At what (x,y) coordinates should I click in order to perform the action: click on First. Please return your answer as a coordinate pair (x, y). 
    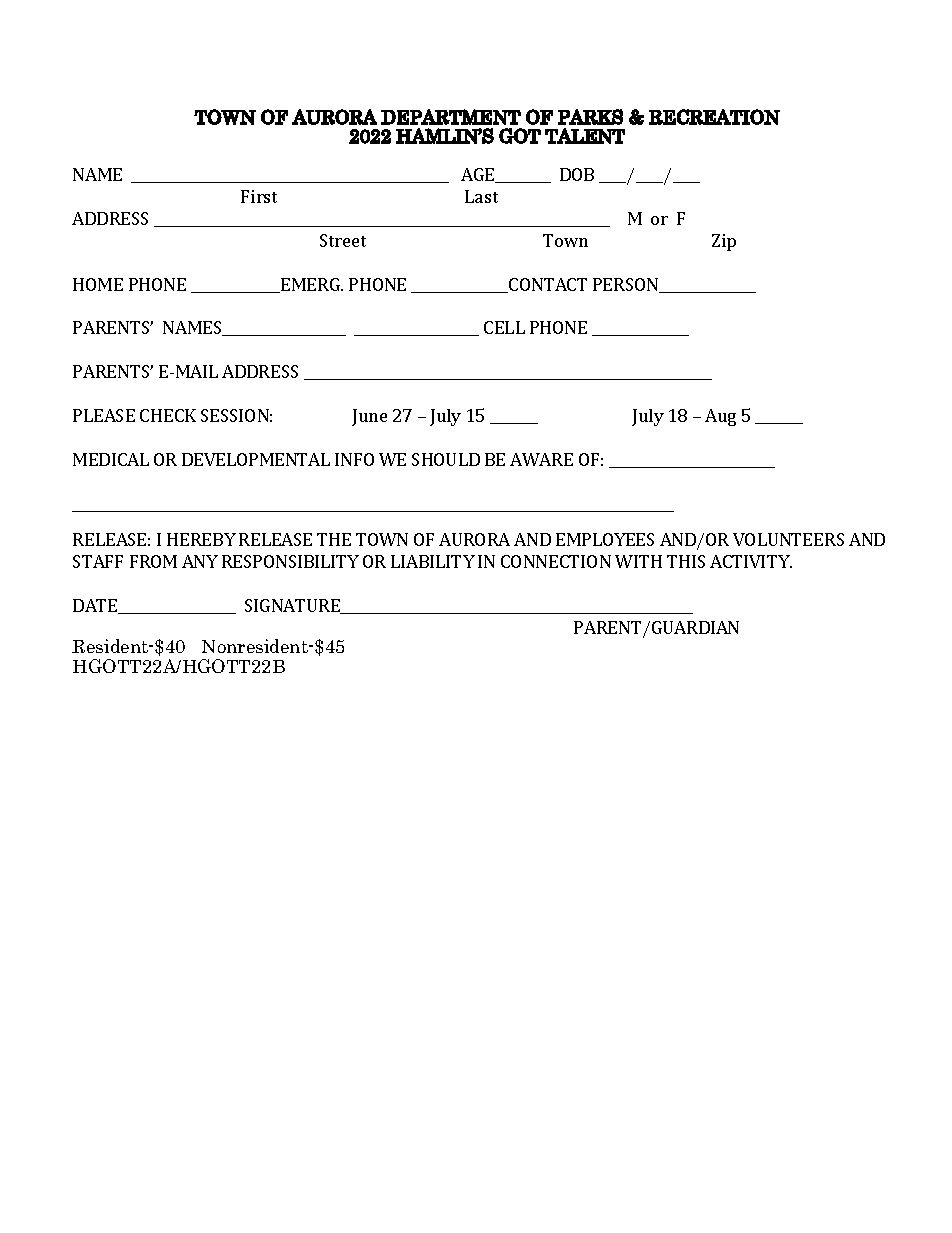
    Looking at the image, I should click on (259, 196).
